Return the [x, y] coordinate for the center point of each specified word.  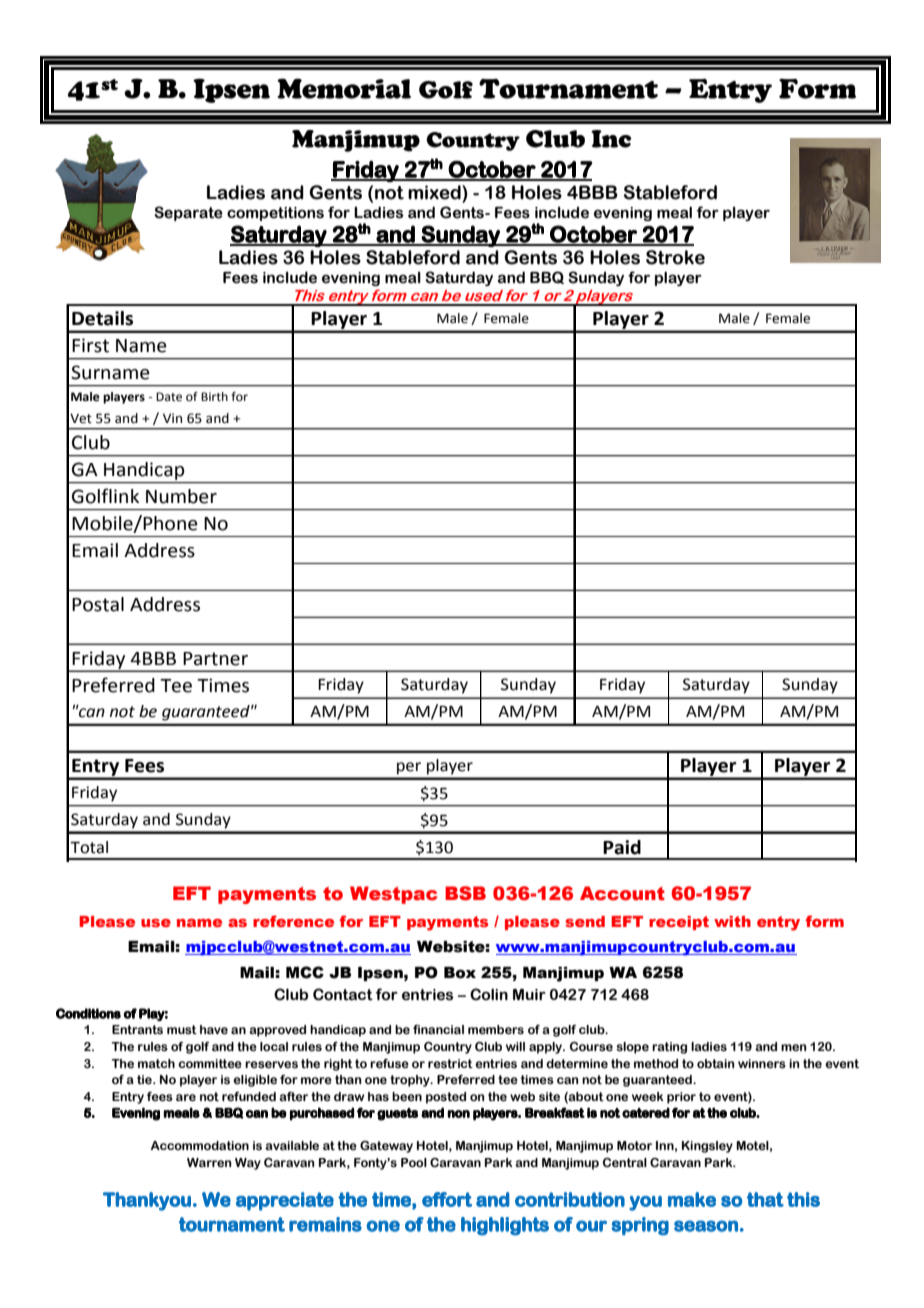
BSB [465, 893]
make [692, 1199]
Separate [188, 213]
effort [447, 1199]
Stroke [675, 257]
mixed [435, 192]
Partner [215, 659]
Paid [622, 847]
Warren [209, 1162]
